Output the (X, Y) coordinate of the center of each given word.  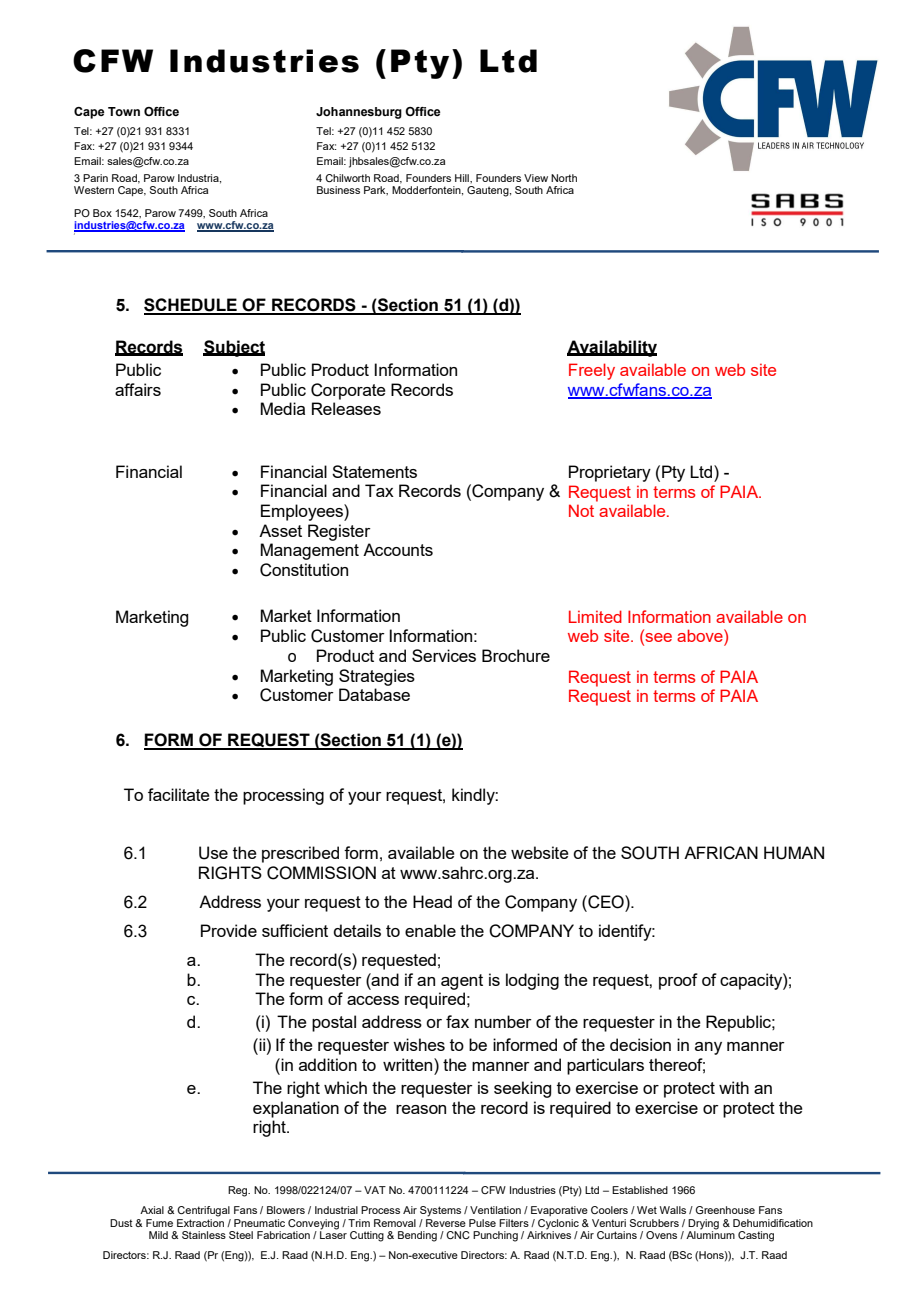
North (564, 178)
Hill (463, 178)
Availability (612, 348)
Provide (229, 930)
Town (124, 111)
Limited (595, 616)
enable (430, 930)
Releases (346, 408)
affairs (138, 389)
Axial (152, 1210)
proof (678, 981)
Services (444, 655)
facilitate (179, 794)
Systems (440, 1211)
